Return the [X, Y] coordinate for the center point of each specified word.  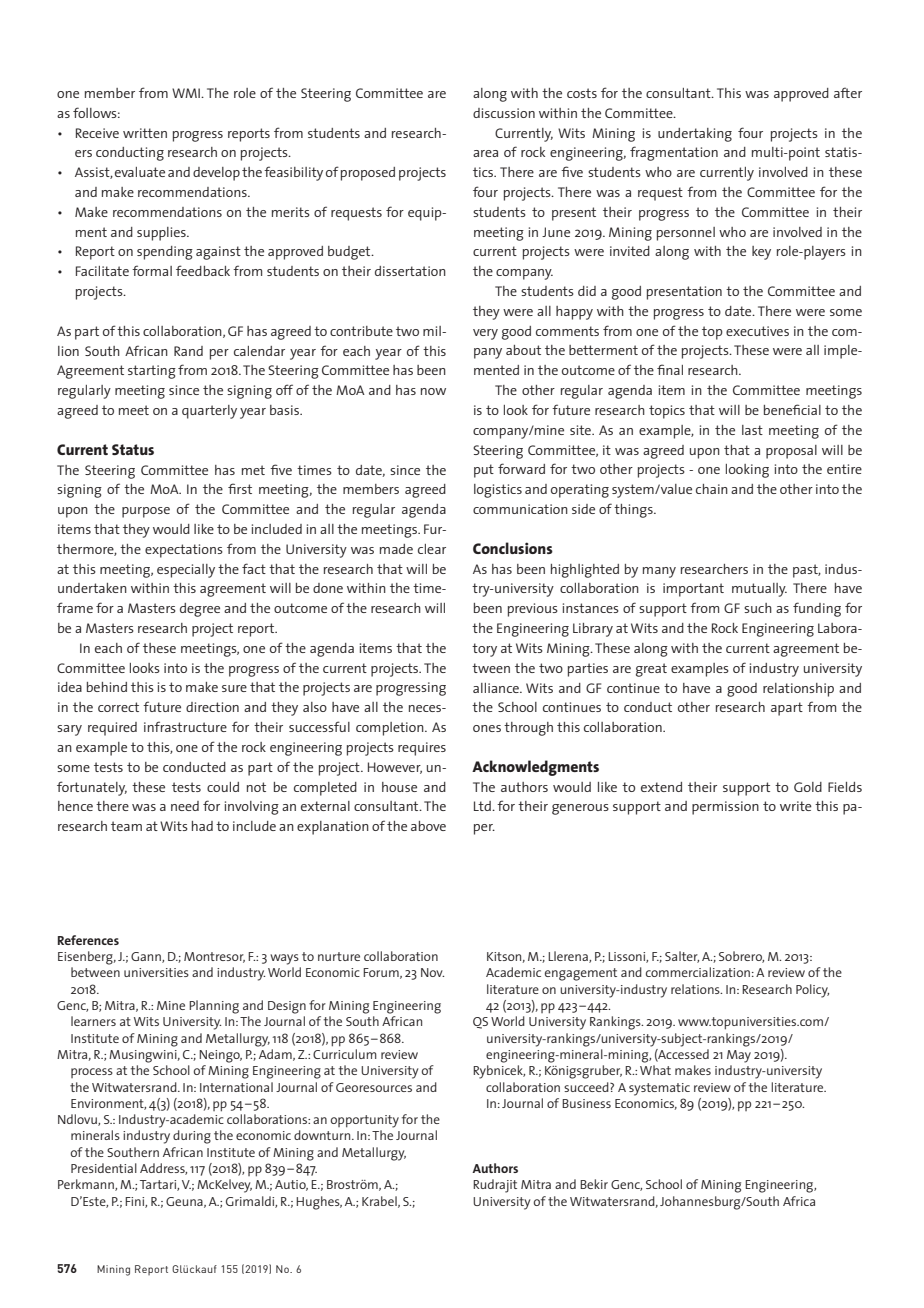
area [485, 153]
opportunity [365, 1121]
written [145, 133]
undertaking [695, 135]
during [192, 1137]
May [739, 1056]
